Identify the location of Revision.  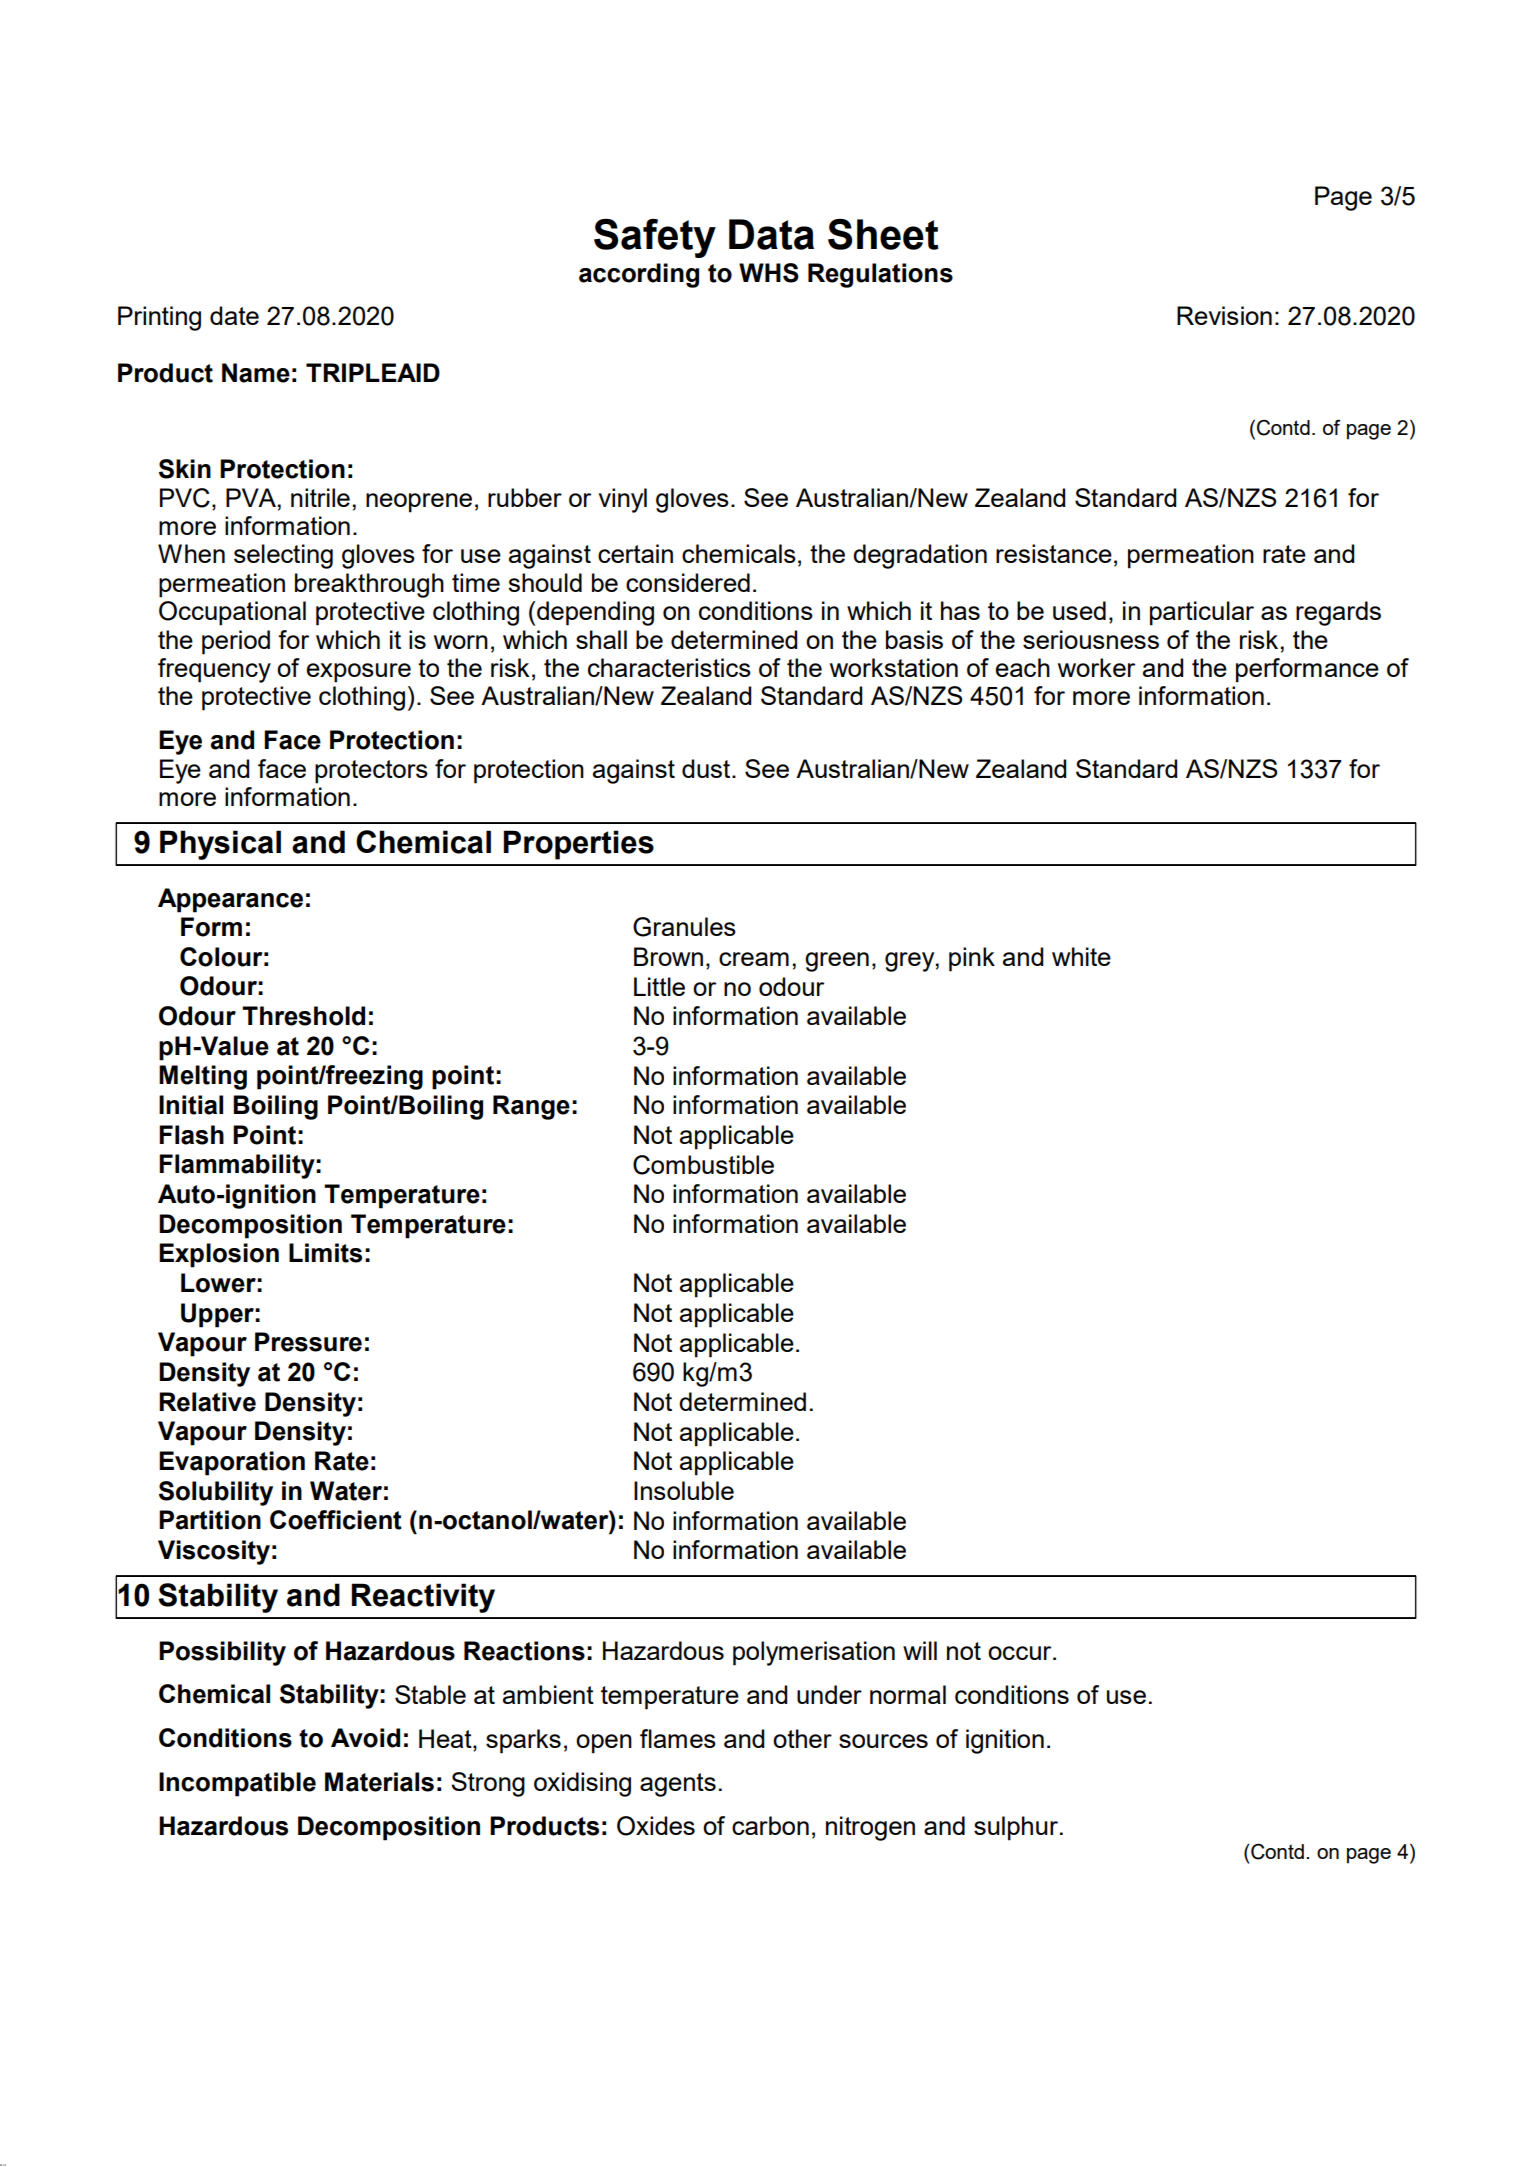
(1224, 315).
